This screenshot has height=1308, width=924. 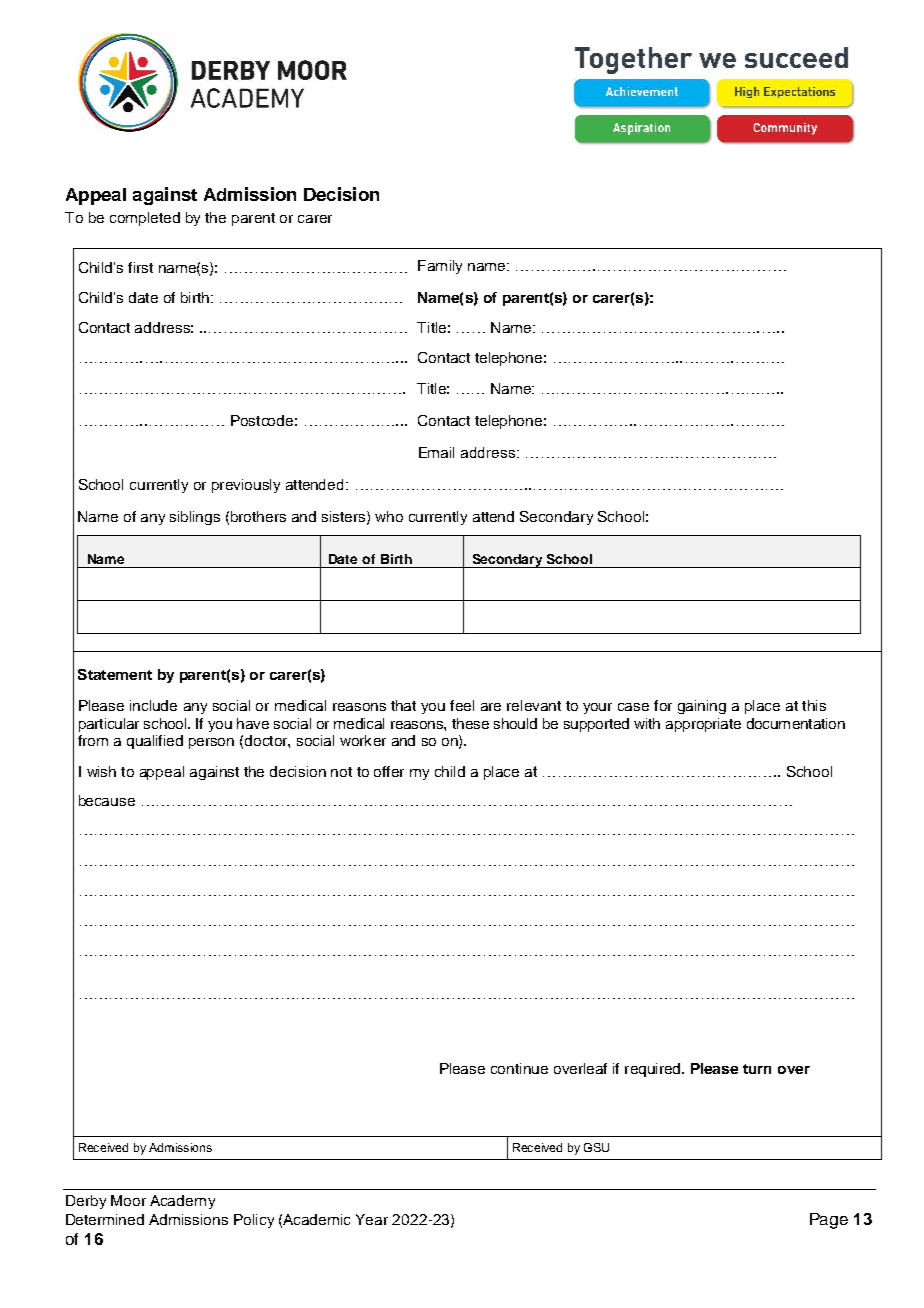 I want to click on who, so click(x=389, y=516).
